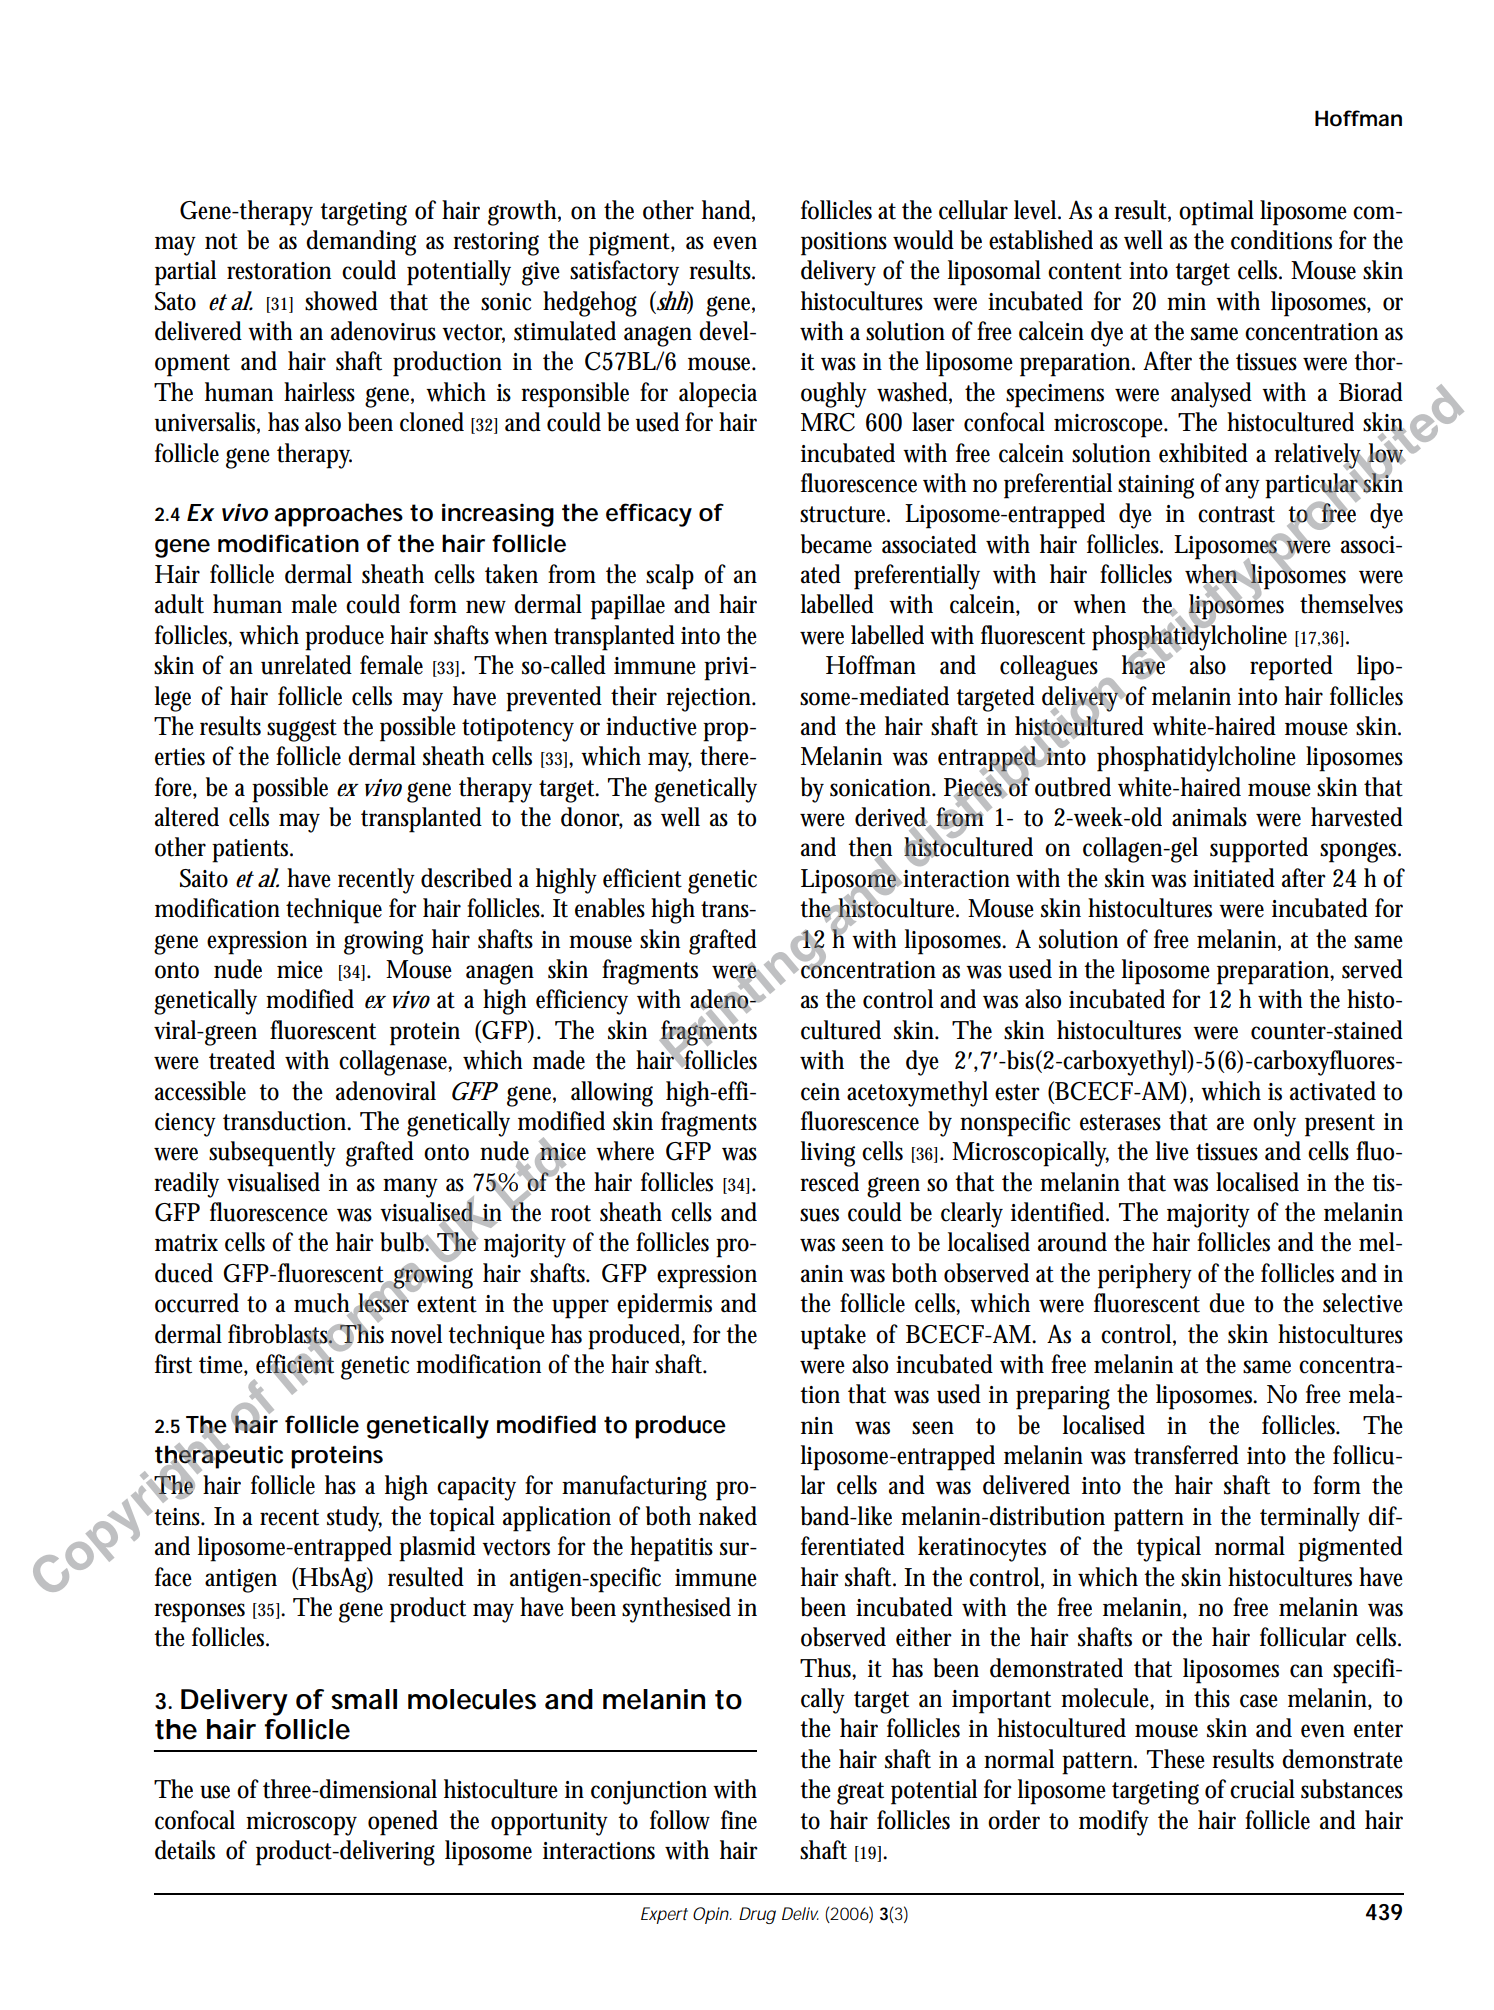 The image size is (1494, 2010). Describe the element at coordinates (361, 243) in the screenshot. I see `demanding` at that location.
